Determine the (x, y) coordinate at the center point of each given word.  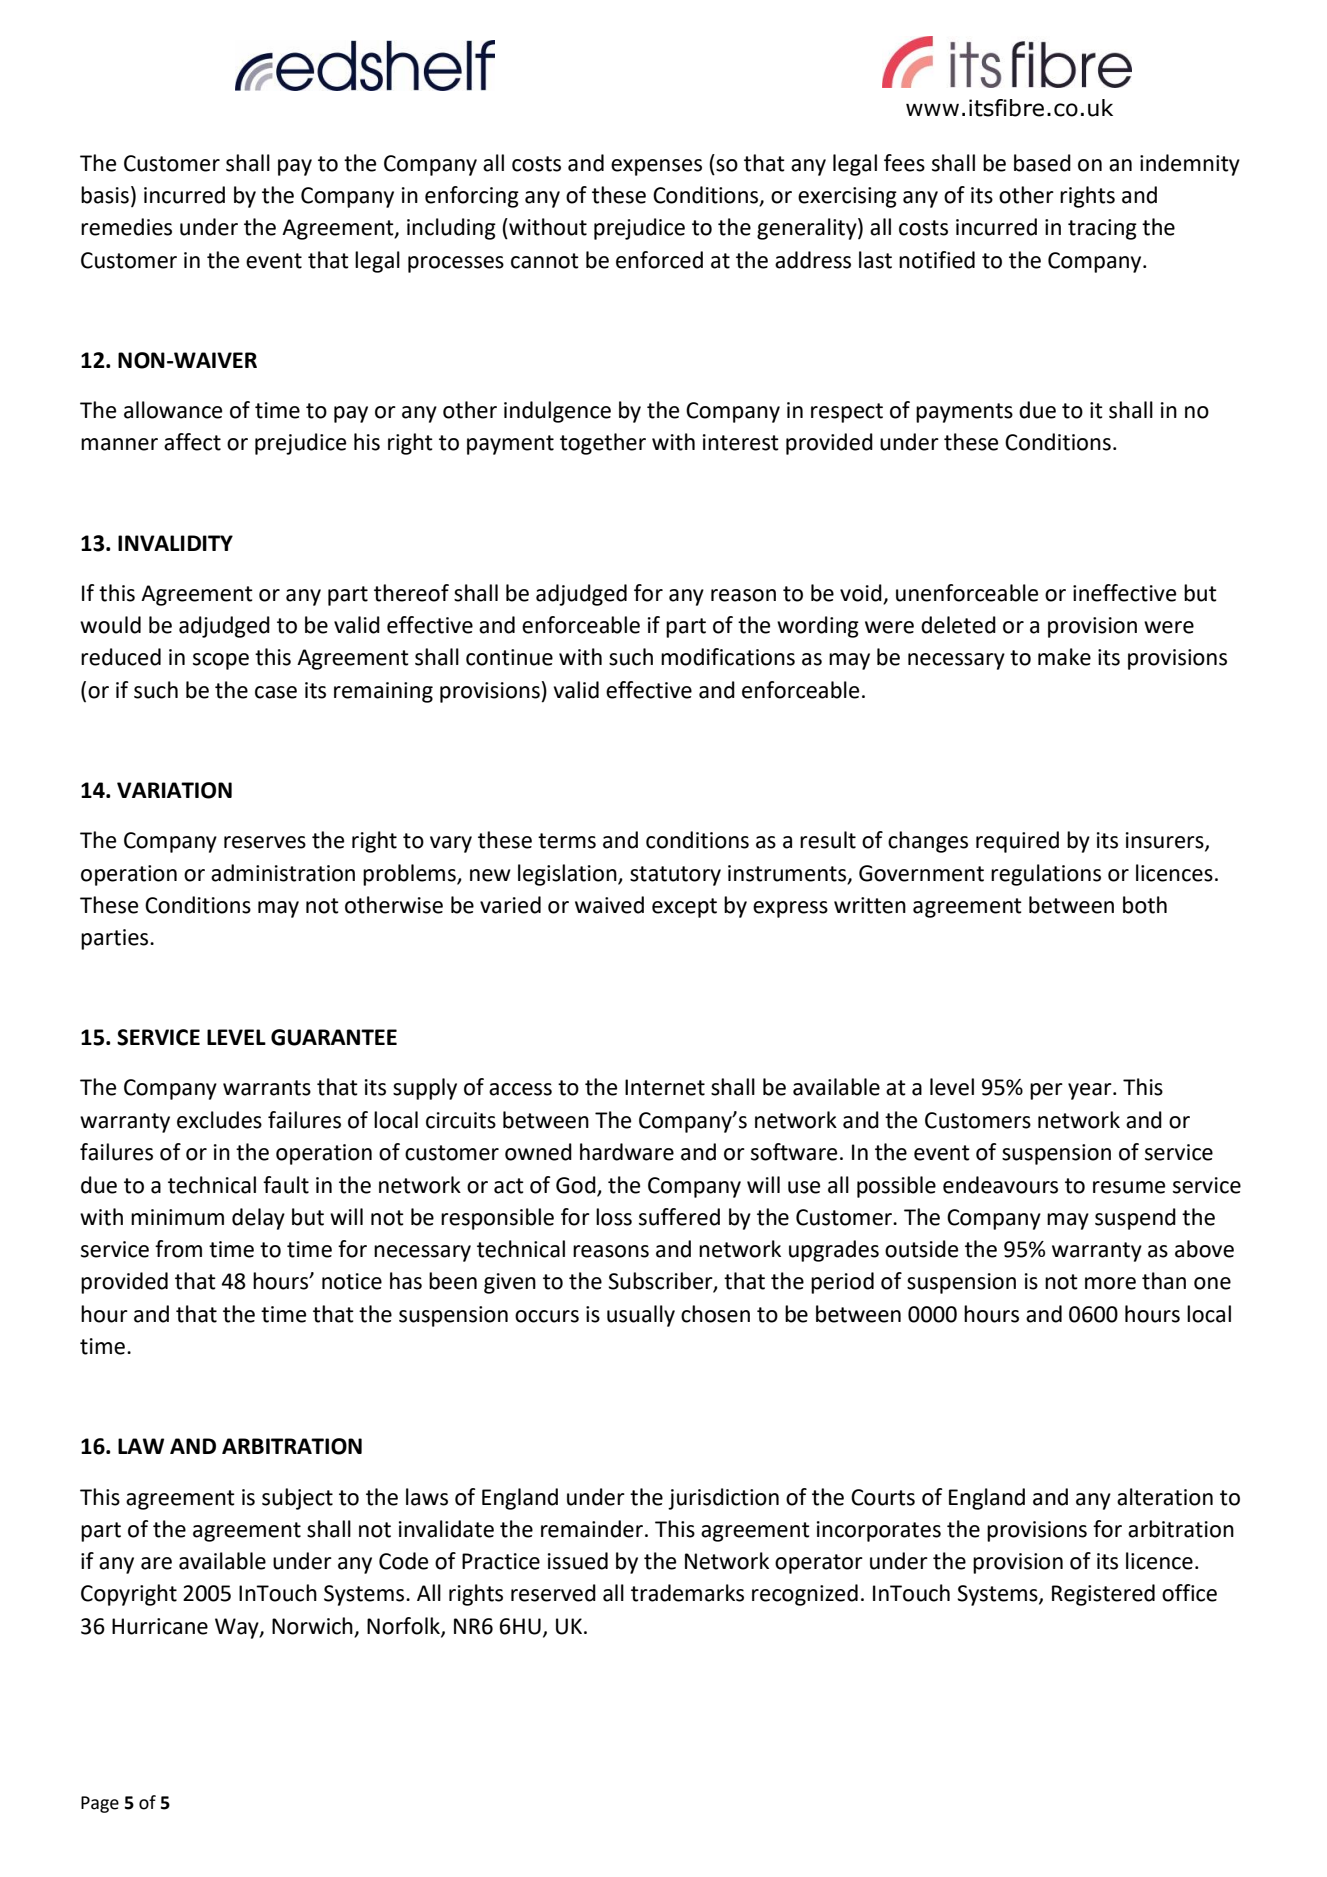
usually (641, 1316)
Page (100, 1804)
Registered (1103, 1595)
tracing (1102, 229)
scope (221, 661)
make (1064, 657)
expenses (656, 167)
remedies (126, 227)
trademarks (687, 1593)
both (1145, 905)
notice (352, 1281)
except (684, 908)
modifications (728, 657)
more (1110, 1283)
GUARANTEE (334, 1037)
